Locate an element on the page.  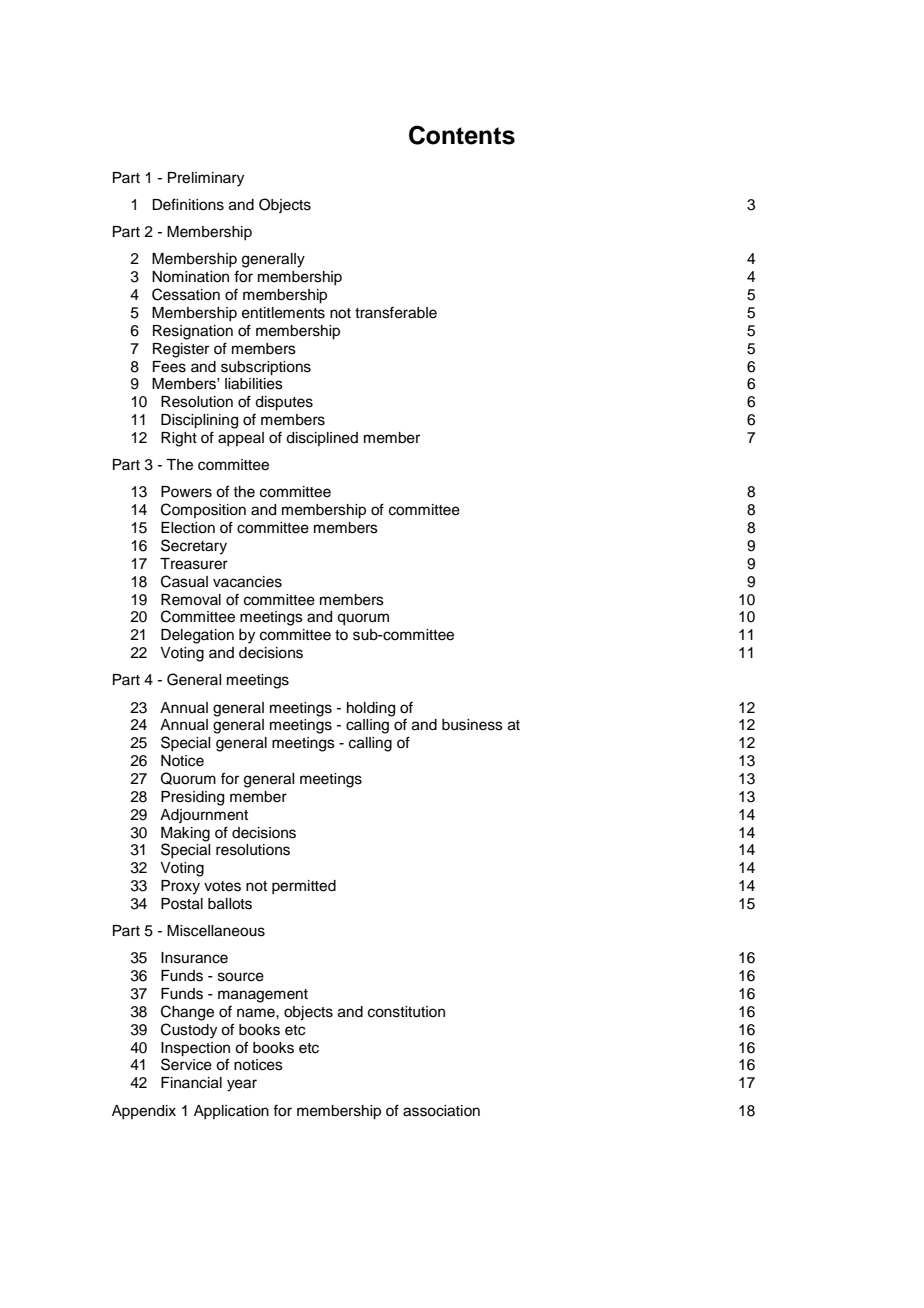
Contents is located at coordinates (462, 135).
